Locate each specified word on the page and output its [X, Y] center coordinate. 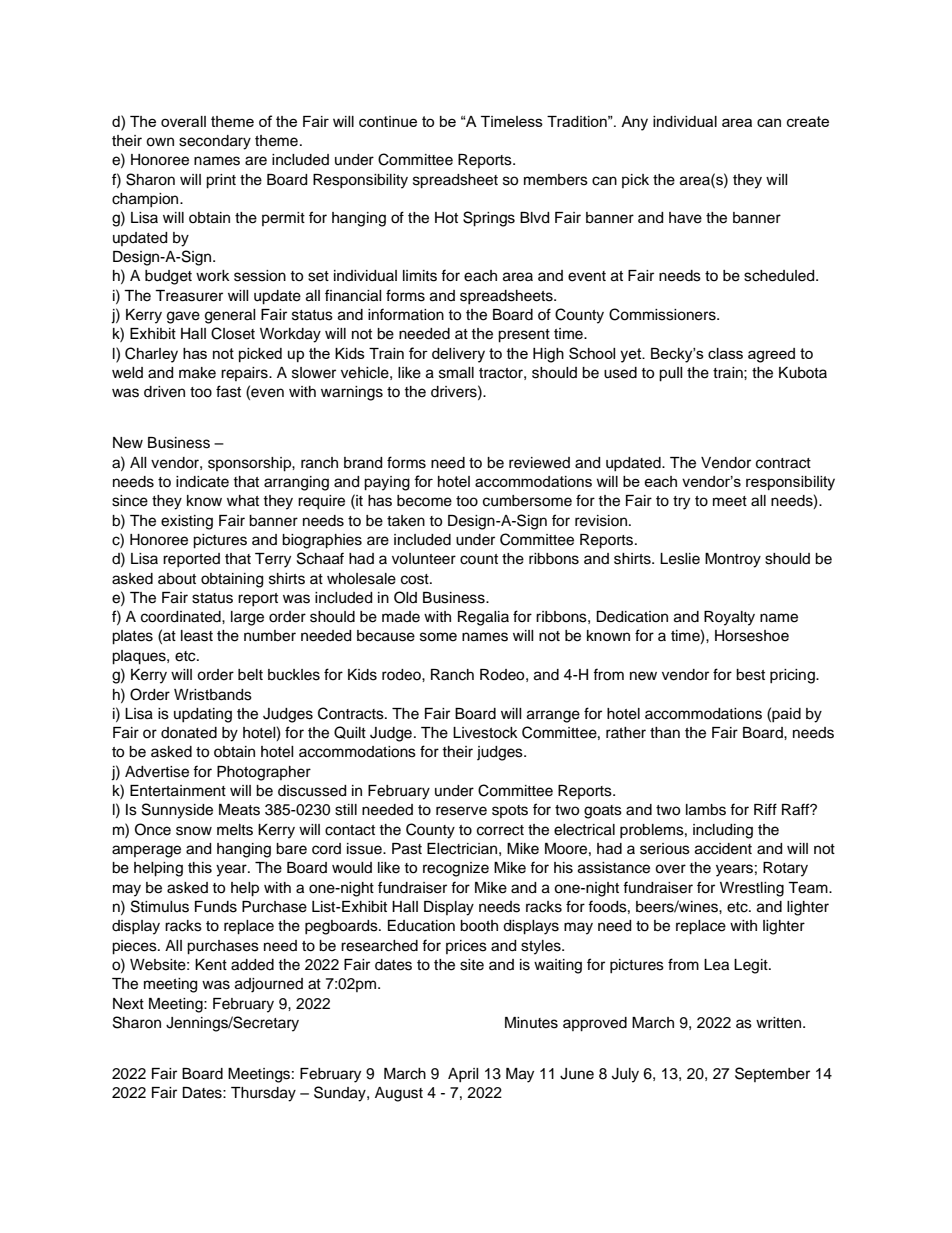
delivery [458, 355]
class [725, 353]
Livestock [485, 733]
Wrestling [752, 889]
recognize [456, 869]
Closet [233, 333]
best [750, 675]
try [681, 503]
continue [388, 121]
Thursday [263, 1094]
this [200, 868]
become [424, 501]
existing [187, 522]
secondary [215, 142]
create [808, 121]
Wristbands [213, 695]
